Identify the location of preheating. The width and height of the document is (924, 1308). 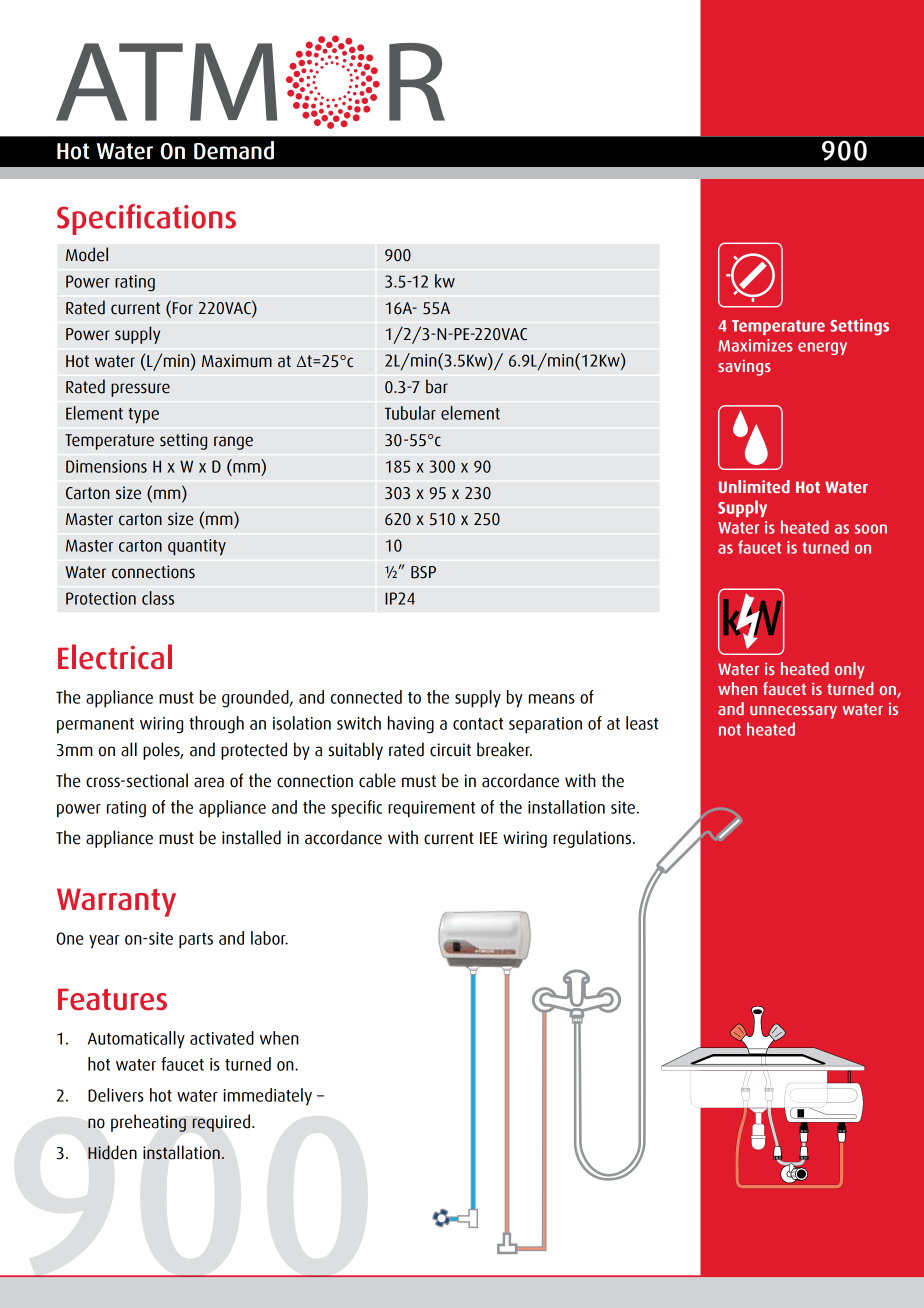
(148, 1123).
